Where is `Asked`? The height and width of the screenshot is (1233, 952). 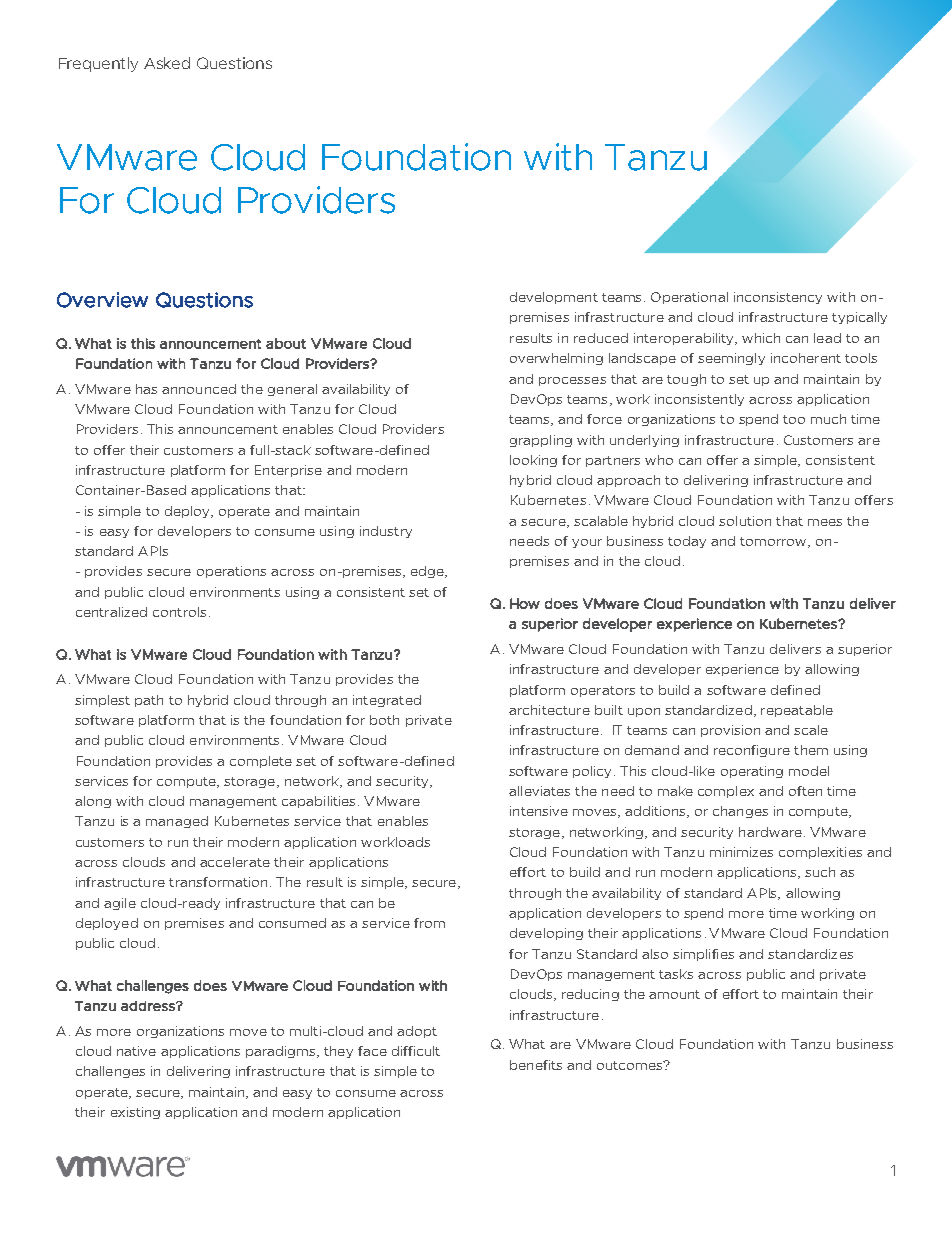 Asked is located at coordinates (167, 63).
